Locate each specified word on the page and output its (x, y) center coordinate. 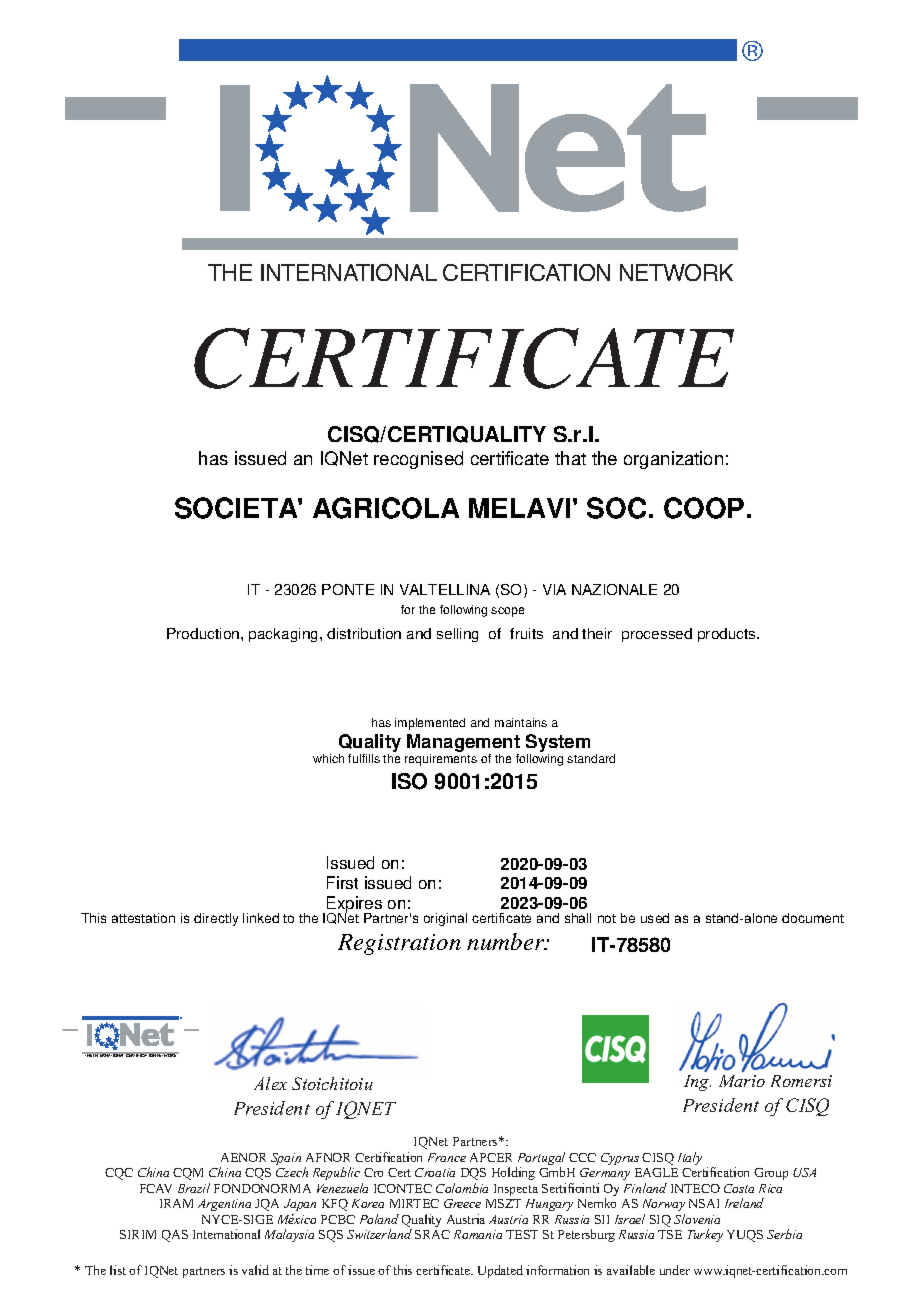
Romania (478, 1234)
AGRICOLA (386, 508)
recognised (418, 460)
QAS (175, 1236)
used (655, 918)
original (445, 919)
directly (216, 919)
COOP (704, 508)
